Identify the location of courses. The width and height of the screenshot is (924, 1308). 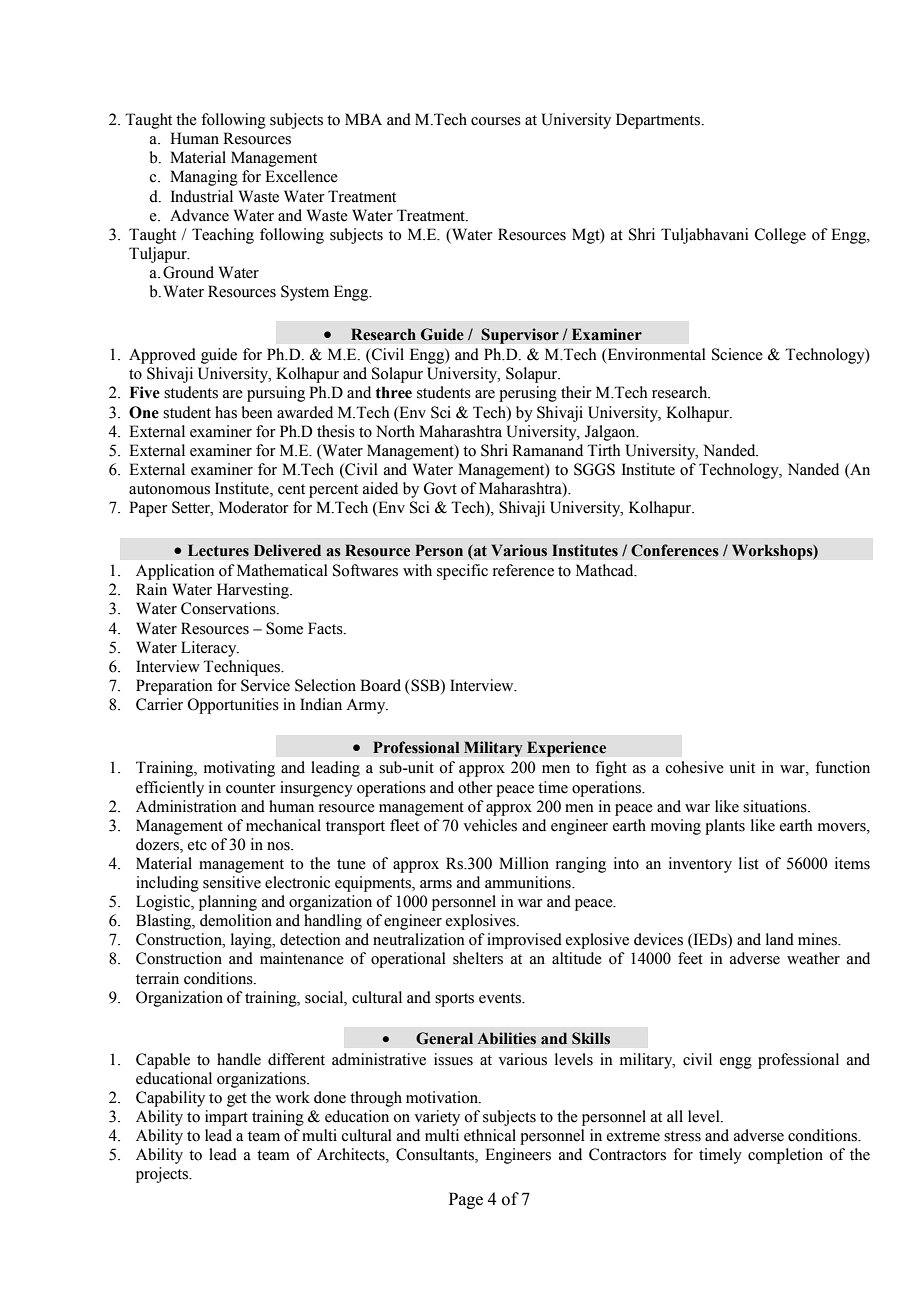
(496, 121).
